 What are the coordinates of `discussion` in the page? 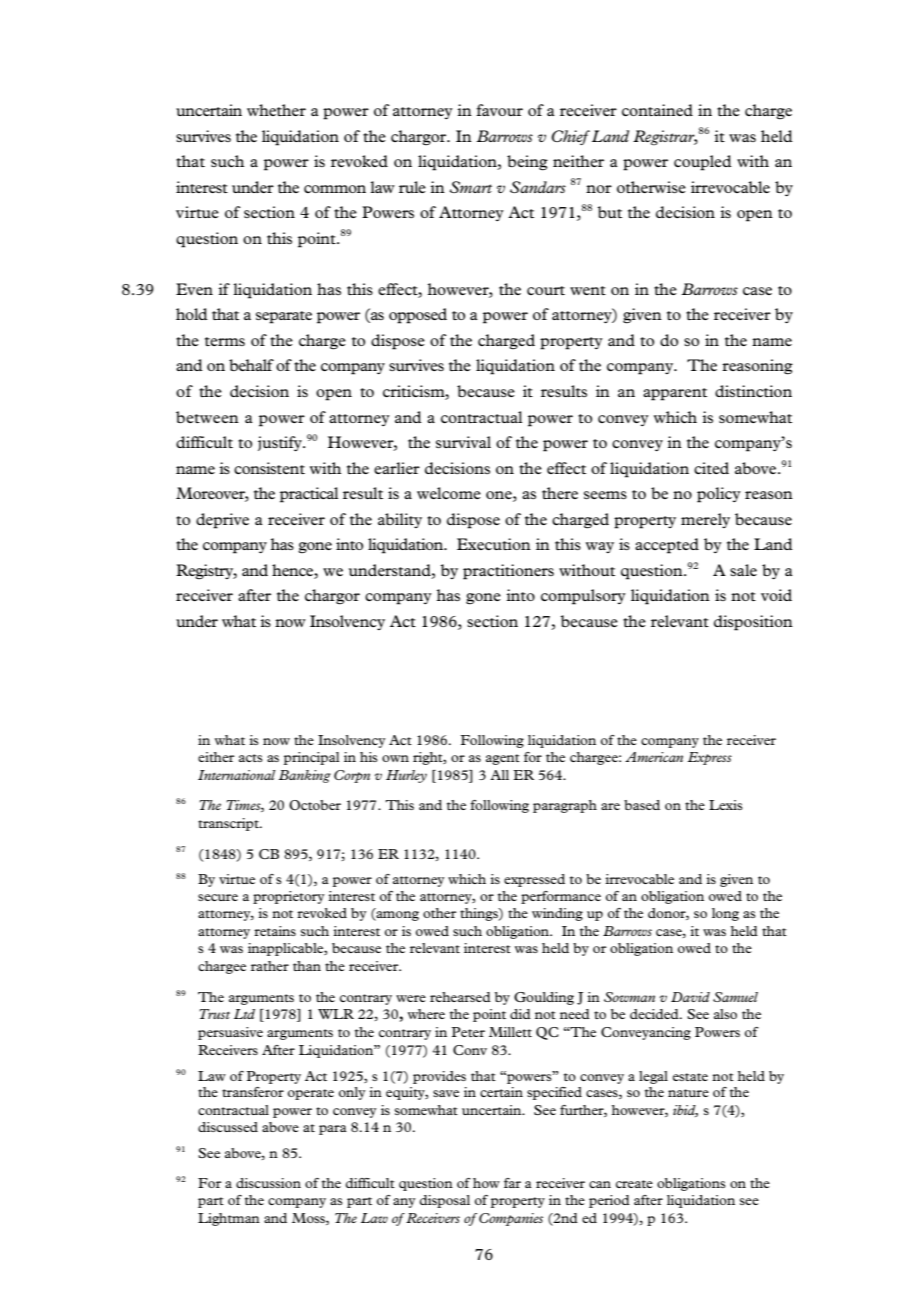 It's located at (268, 1183).
